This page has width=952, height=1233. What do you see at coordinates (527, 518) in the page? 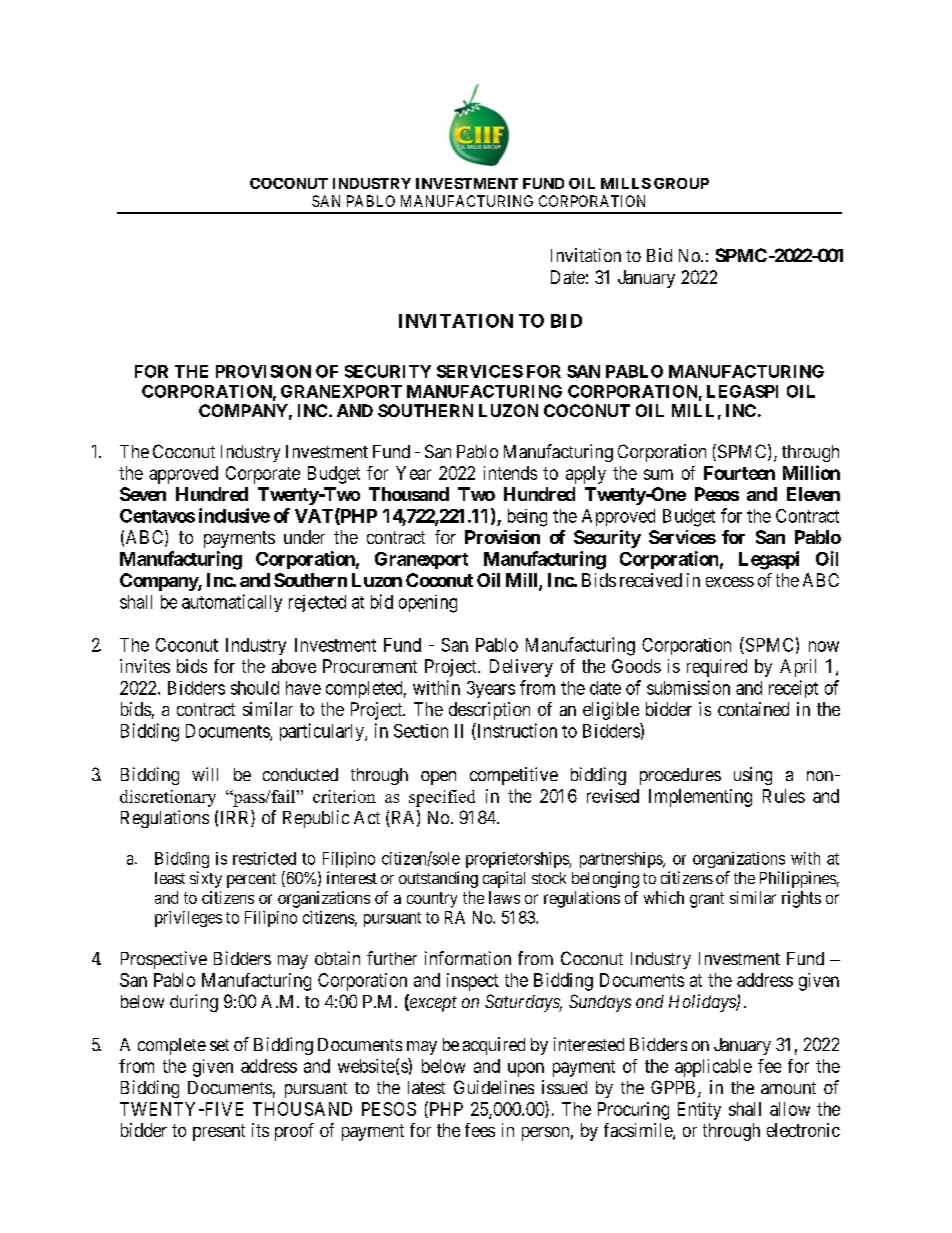
I see `being` at bounding box center [527, 518].
